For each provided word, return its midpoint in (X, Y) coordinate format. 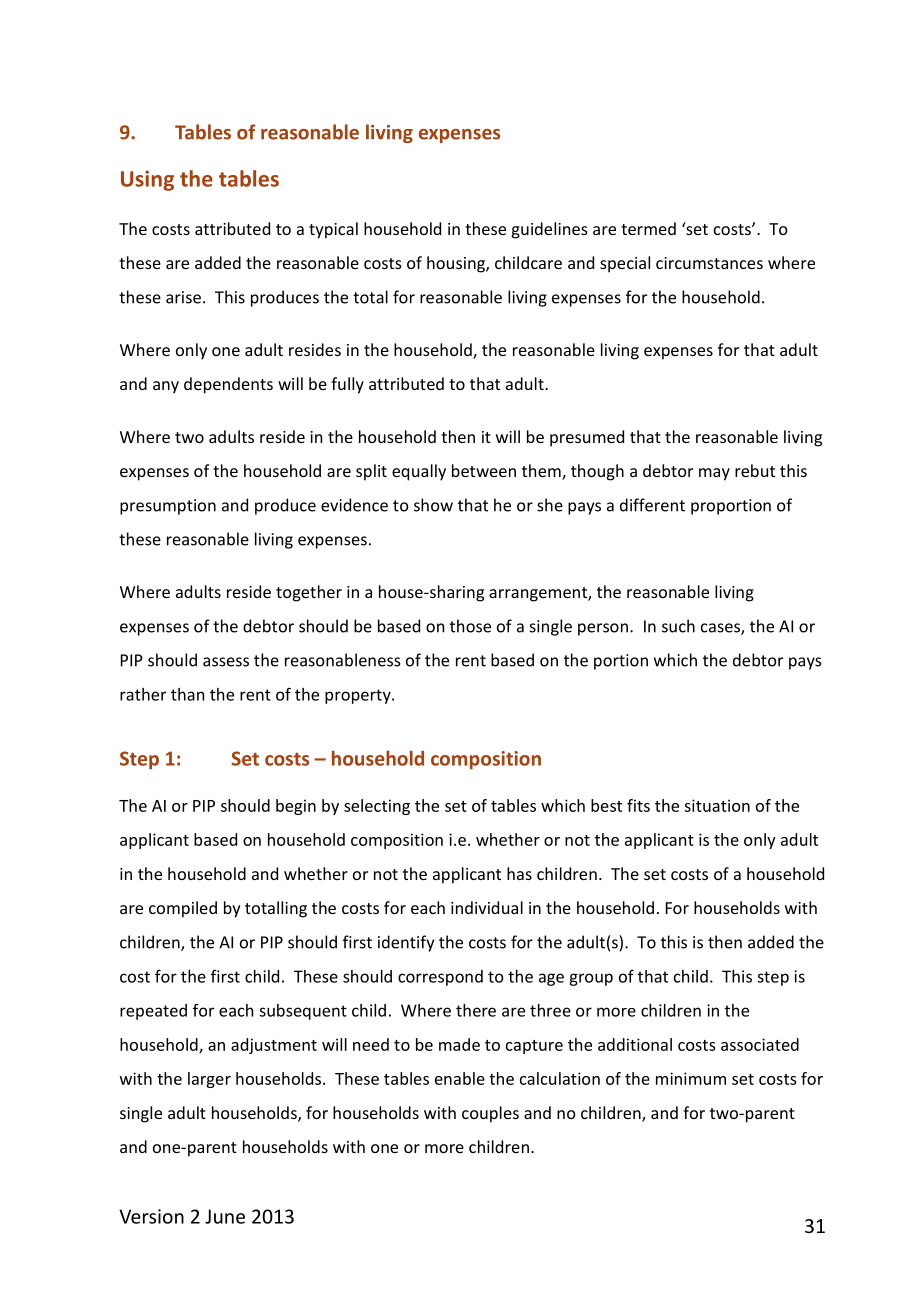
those (470, 626)
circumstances (709, 263)
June (225, 1216)
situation (717, 805)
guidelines (550, 230)
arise (183, 297)
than (187, 694)
